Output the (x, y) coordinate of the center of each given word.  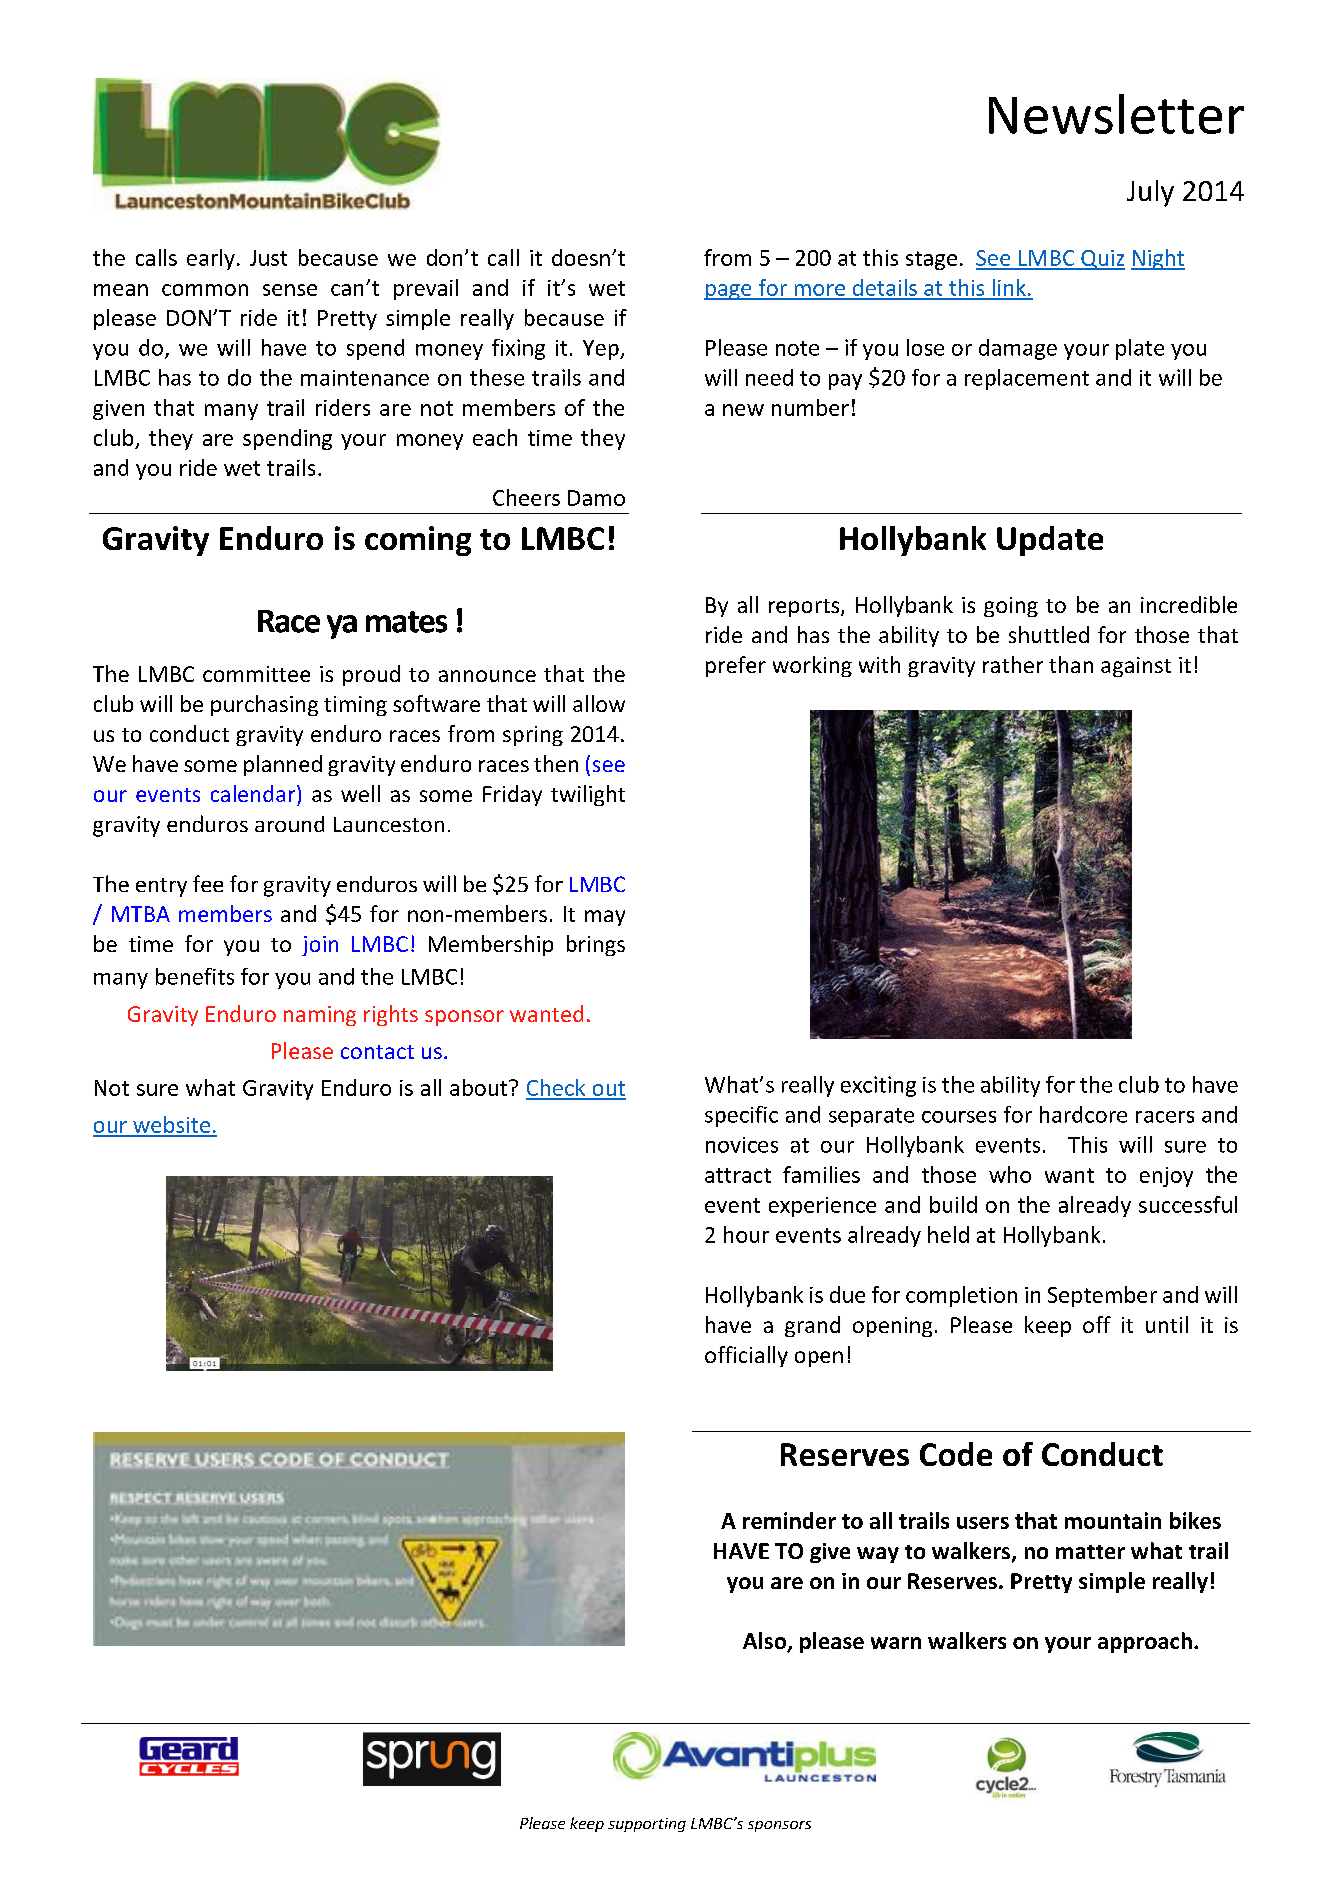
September (1102, 1296)
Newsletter (1116, 114)
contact (377, 1052)
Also (766, 1642)
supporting (647, 1825)
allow (599, 703)
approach (1145, 1642)
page (729, 292)
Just (268, 258)
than (1071, 664)
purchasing (264, 705)
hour (746, 1234)
